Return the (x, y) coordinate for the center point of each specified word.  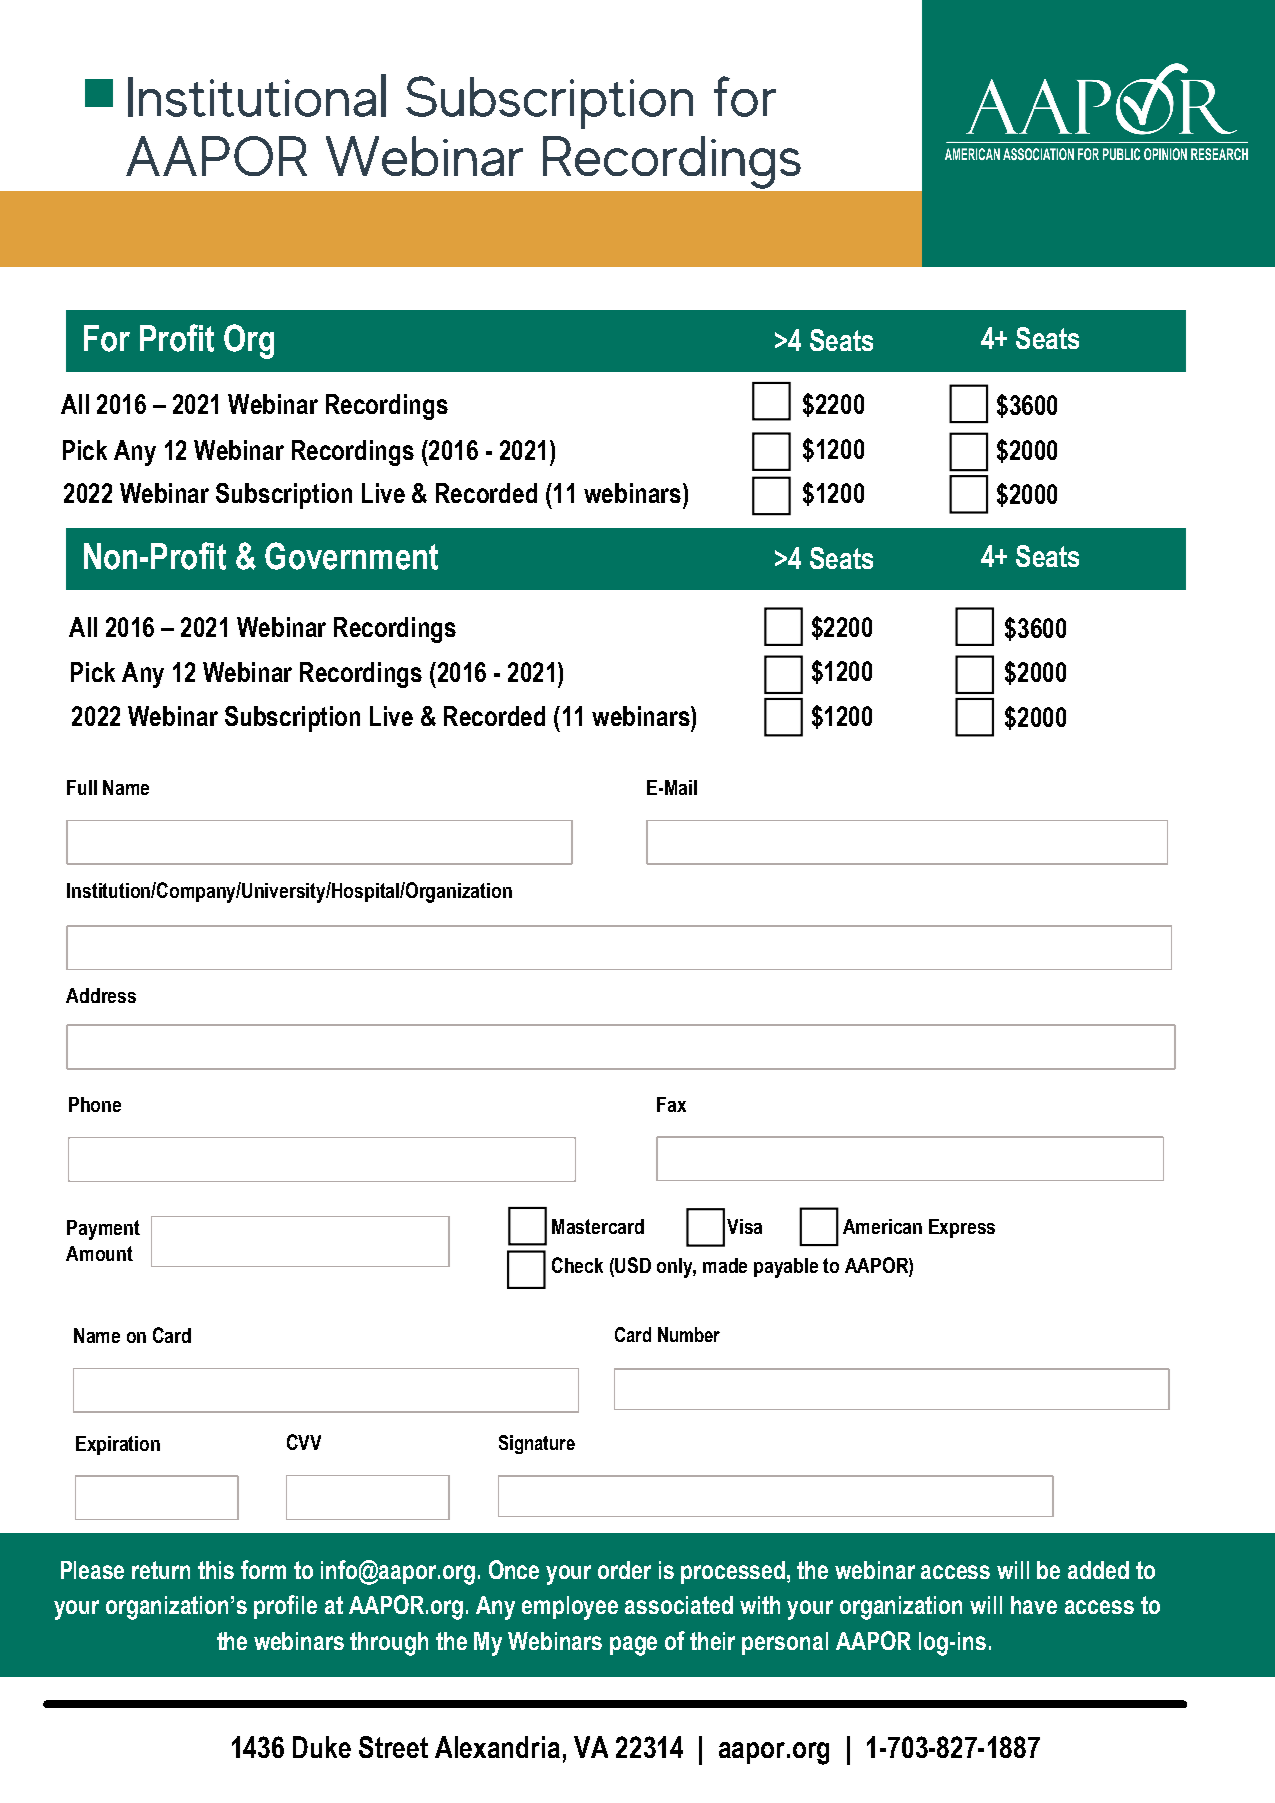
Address (101, 995)
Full (82, 787)
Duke (322, 1747)
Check (577, 1265)
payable (786, 1268)
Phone (95, 1104)
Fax (671, 1104)
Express (962, 1228)
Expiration (118, 1445)
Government (351, 556)
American (882, 1226)
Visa (744, 1226)
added (1098, 1570)
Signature (537, 1444)
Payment (103, 1230)
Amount (99, 1253)
